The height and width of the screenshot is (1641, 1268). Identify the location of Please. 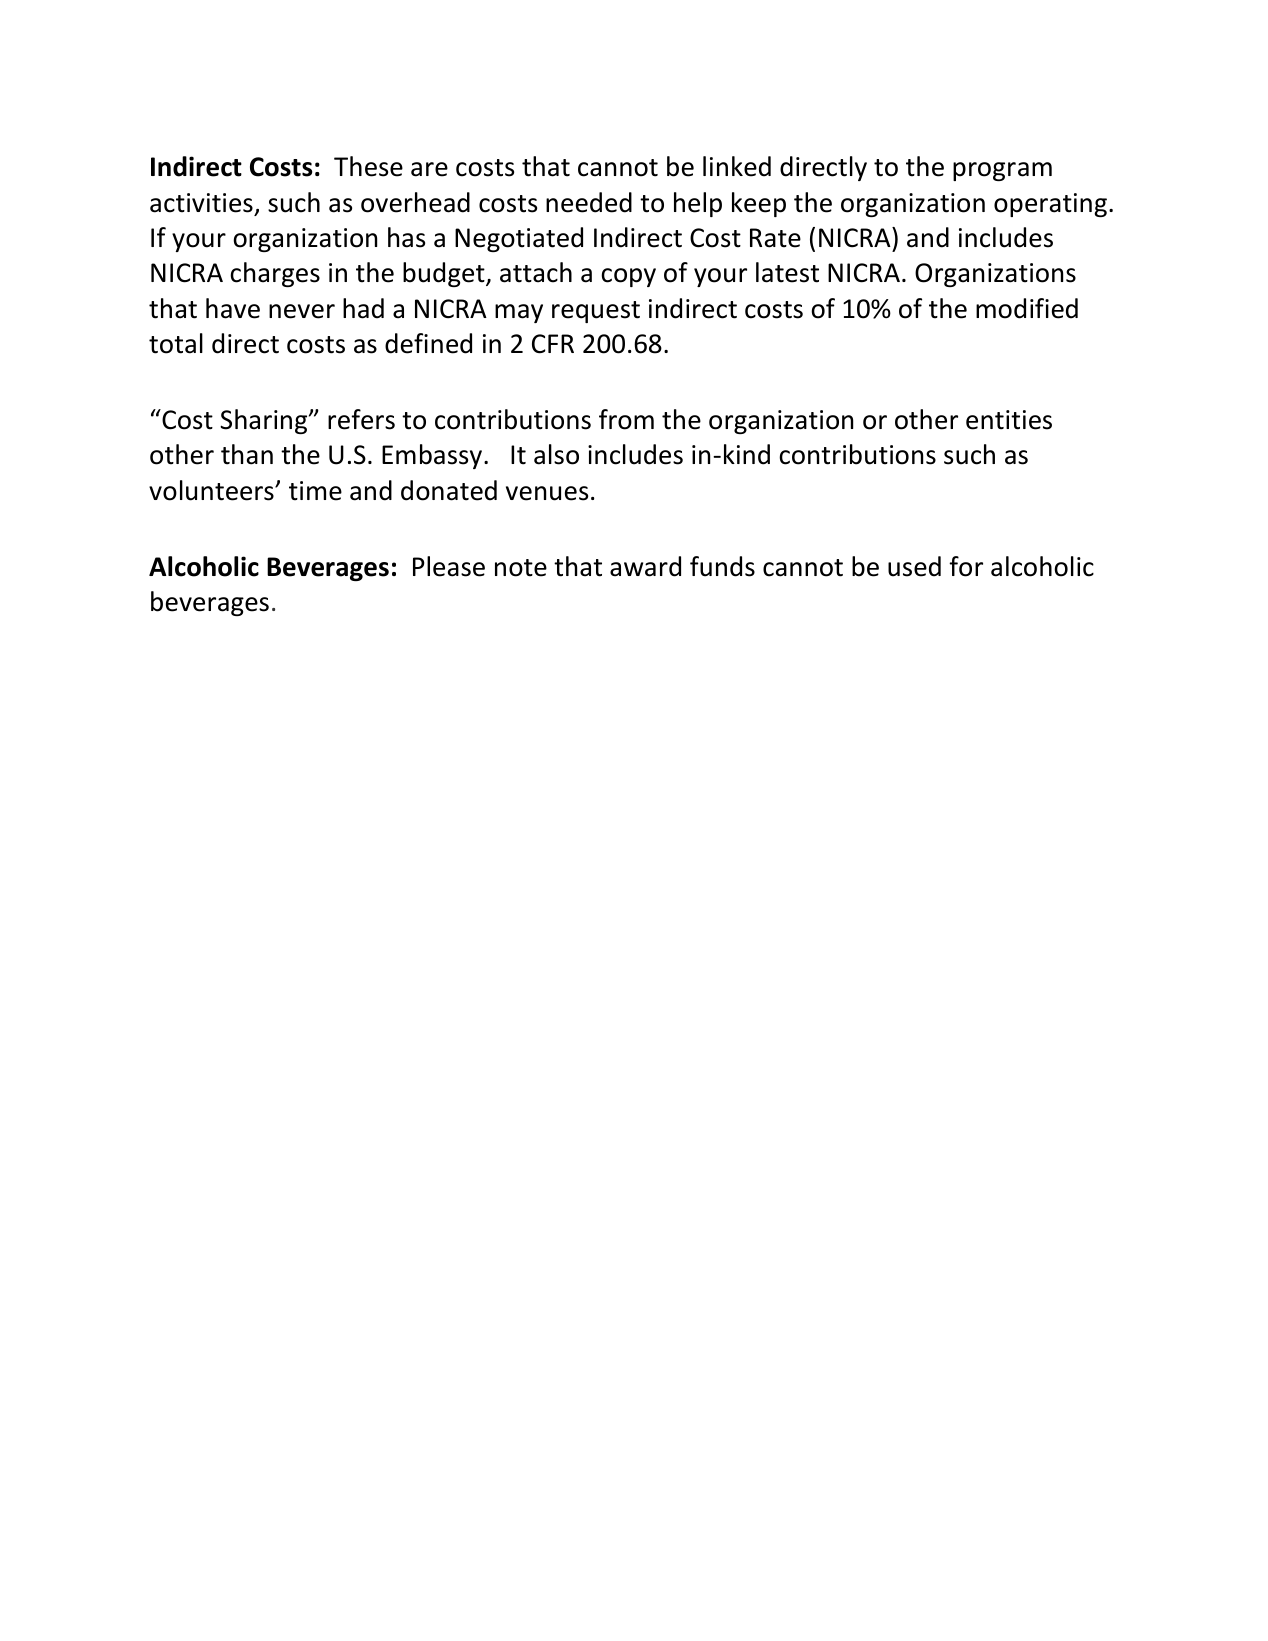
(449, 566).
